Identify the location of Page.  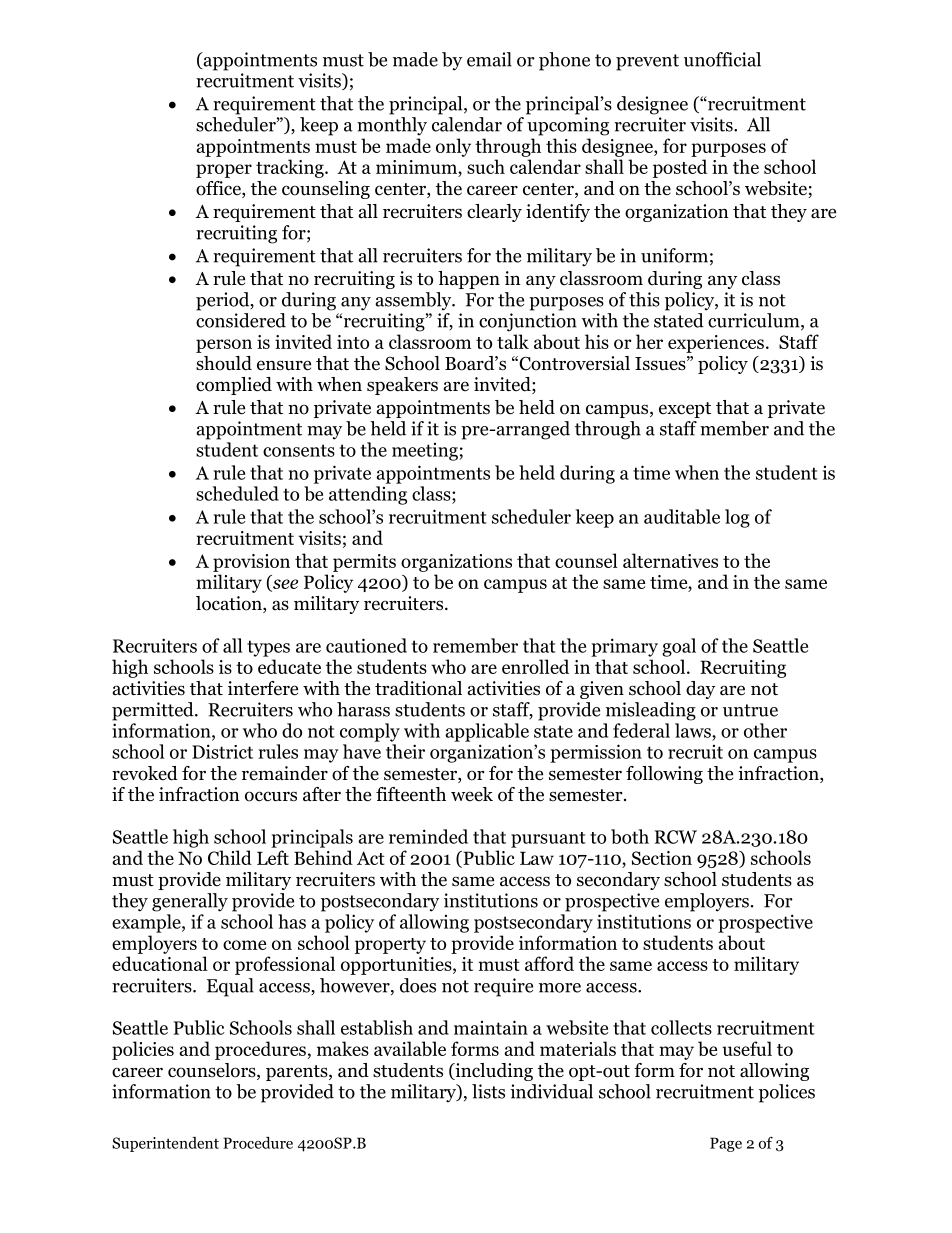
(726, 1144).
